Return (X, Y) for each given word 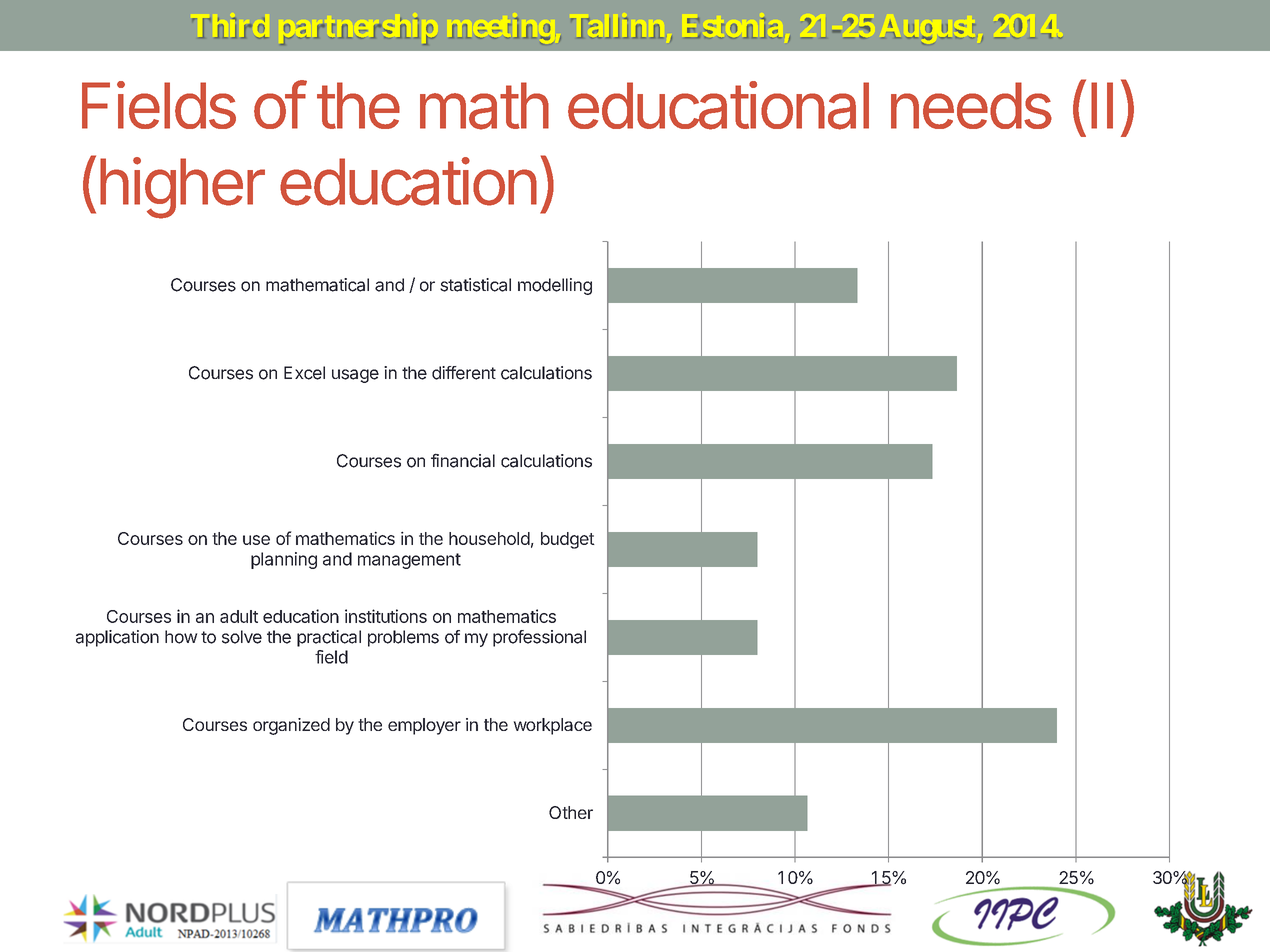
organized (291, 726)
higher (182, 188)
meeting (500, 31)
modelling (555, 286)
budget (568, 540)
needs (971, 105)
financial (463, 460)
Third (230, 28)
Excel (304, 373)
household (489, 538)
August (928, 32)
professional (539, 638)
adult (239, 616)
